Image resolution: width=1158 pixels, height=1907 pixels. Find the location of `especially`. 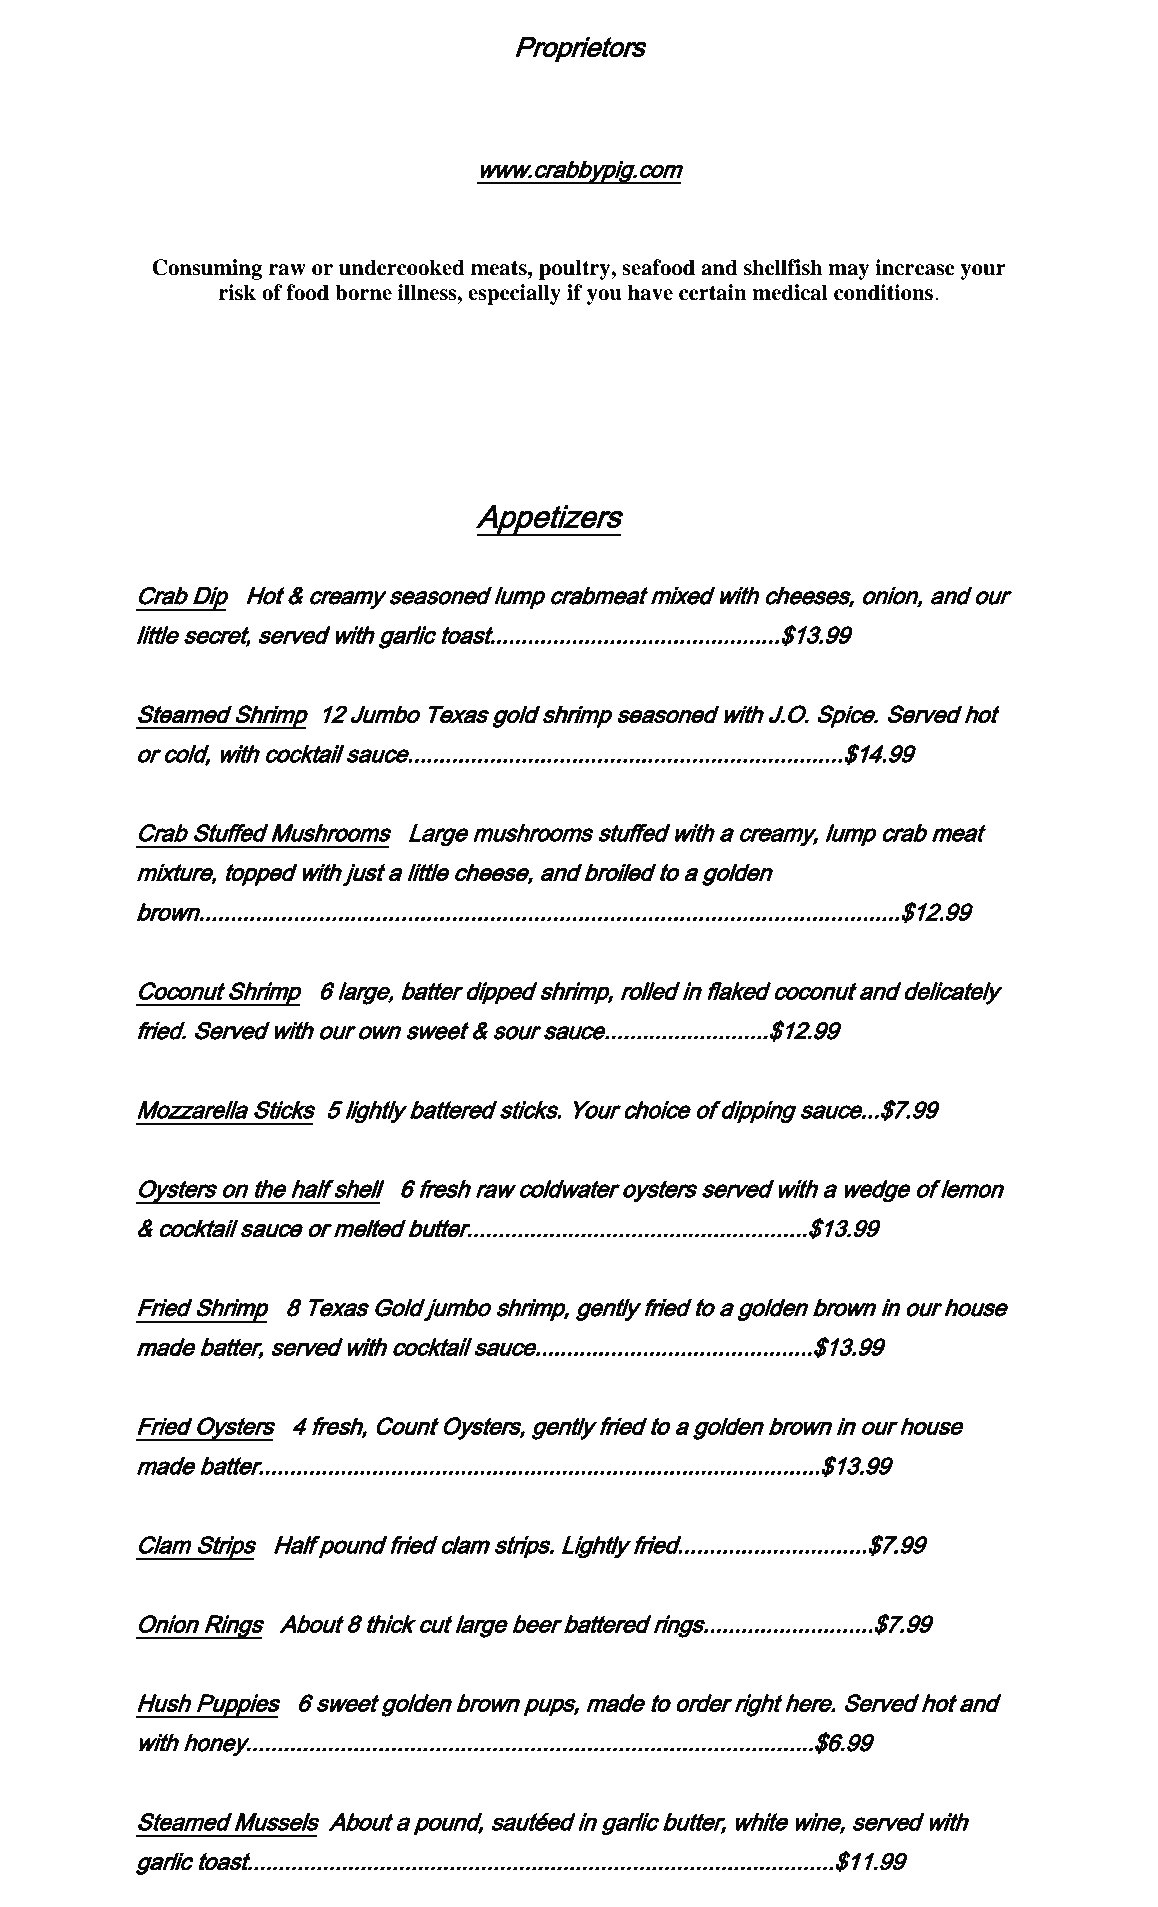

especially is located at coordinates (514, 294).
